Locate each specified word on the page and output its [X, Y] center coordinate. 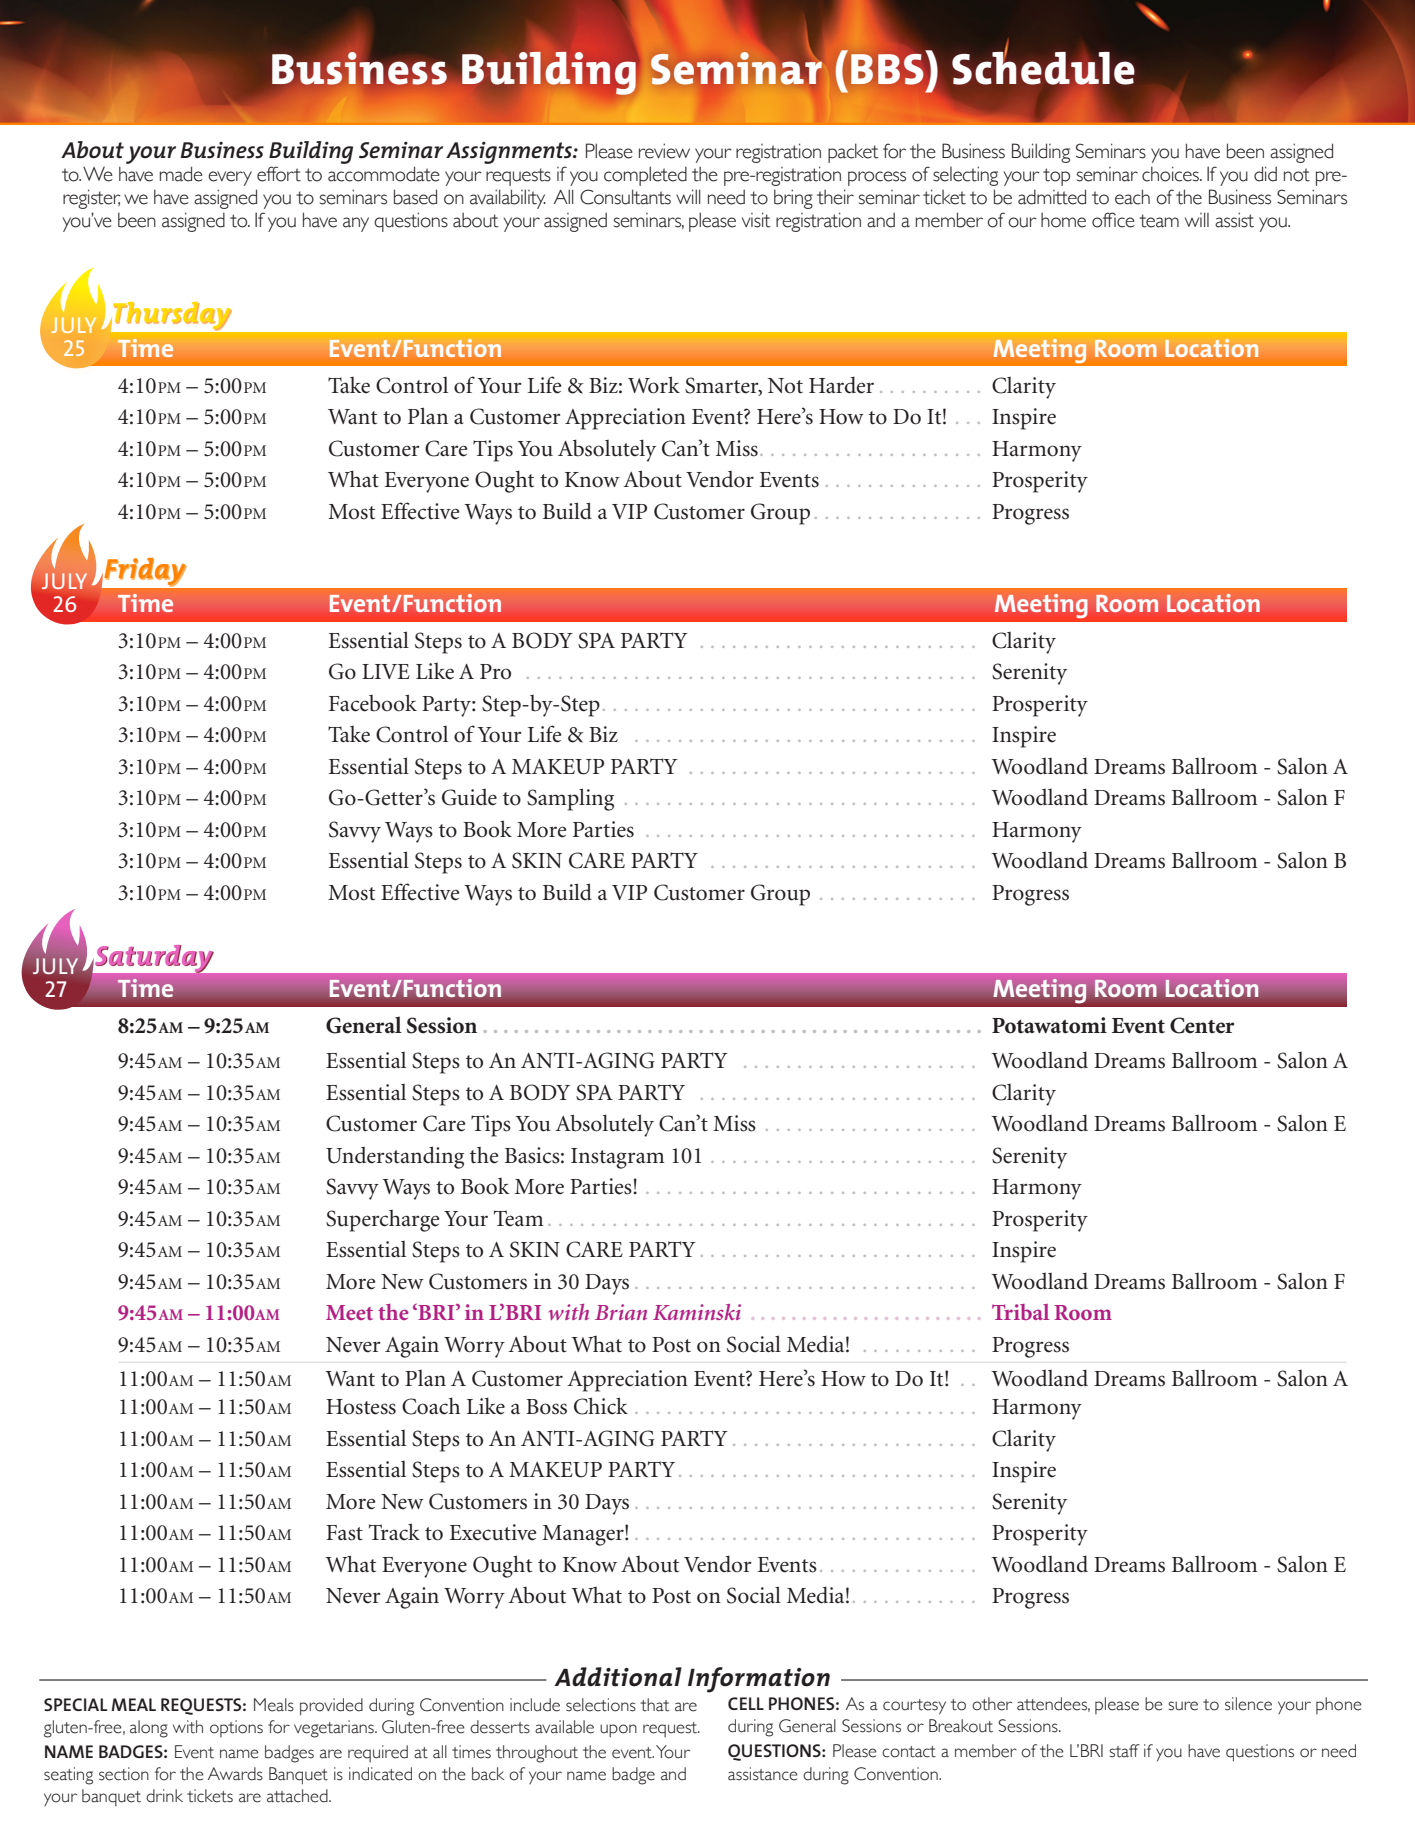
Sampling [570, 799]
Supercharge [382, 1221]
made [181, 174]
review [664, 151]
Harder [841, 385]
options [236, 1728]
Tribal [1020, 1312]
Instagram [617, 1158]
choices [1171, 174]
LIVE [386, 671]
